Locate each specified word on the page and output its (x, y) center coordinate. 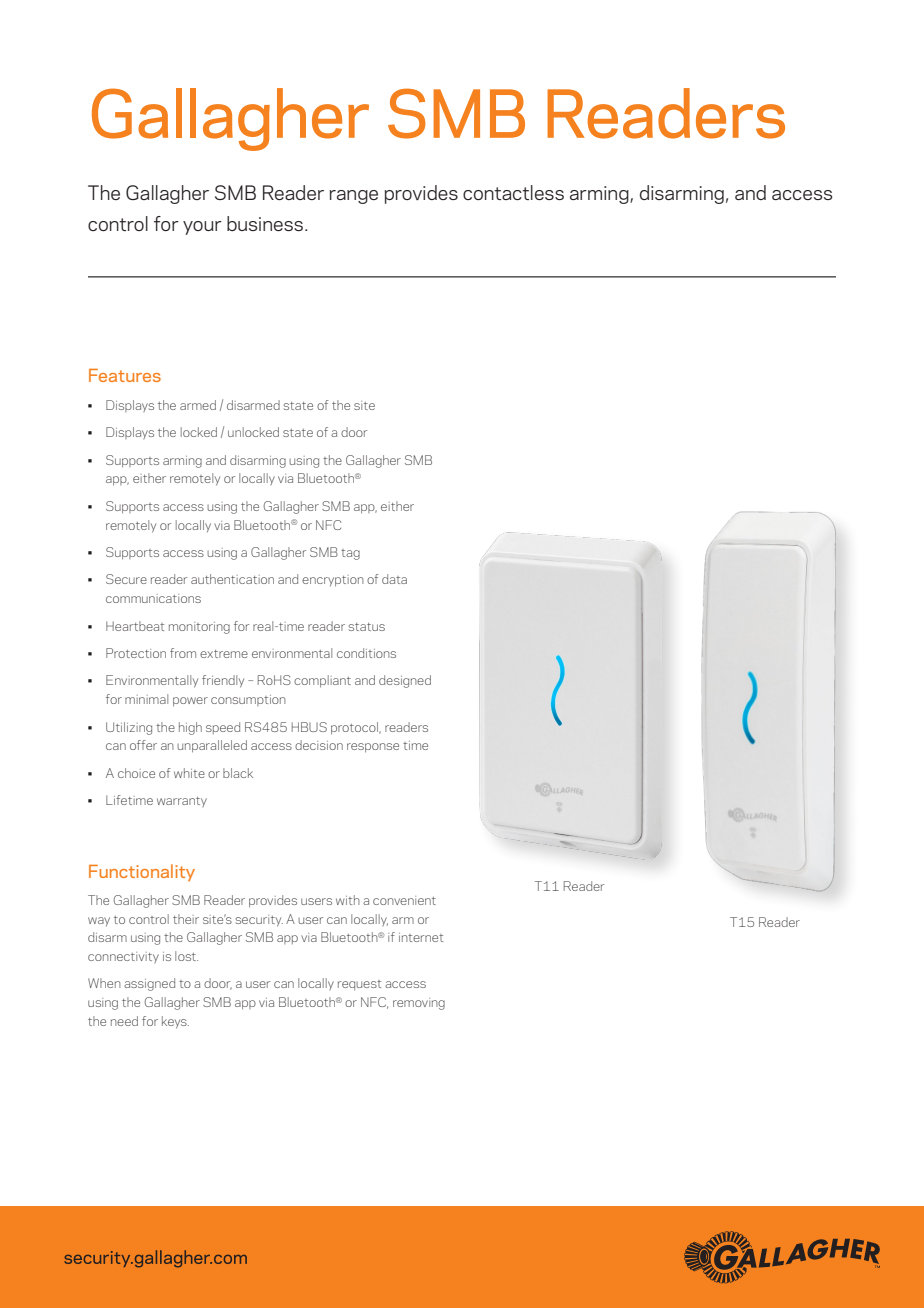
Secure (126, 579)
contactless (513, 192)
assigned (149, 984)
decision (319, 745)
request (359, 985)
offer (143, 745)
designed (405, 681)
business (265, 223)
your (202, 228)
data (394, 579)
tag (350, 554)
